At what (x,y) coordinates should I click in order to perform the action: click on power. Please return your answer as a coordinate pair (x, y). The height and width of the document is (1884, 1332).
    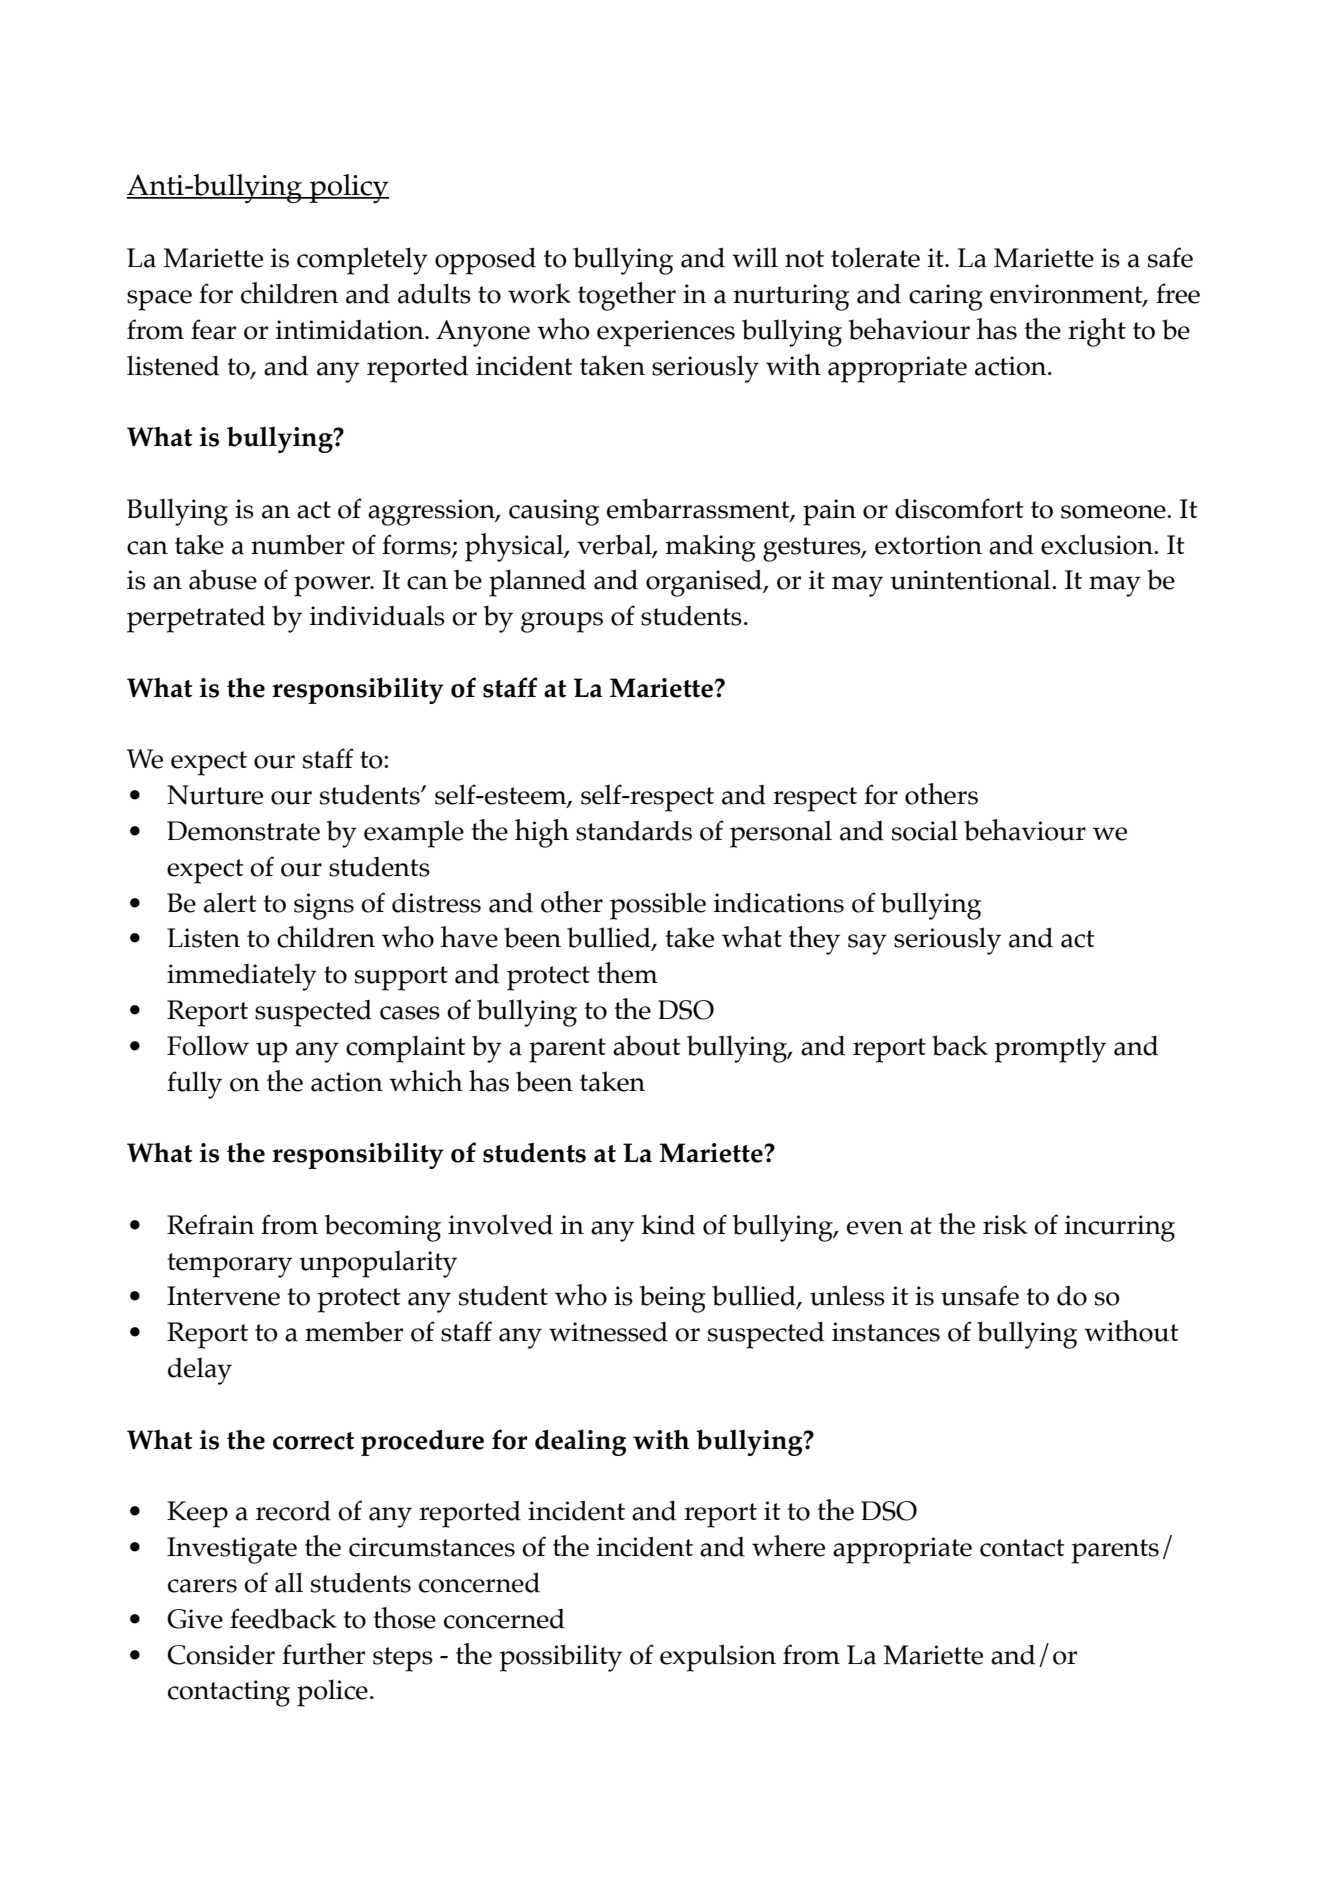
    Looking at the image, I should click on (333, 586).
